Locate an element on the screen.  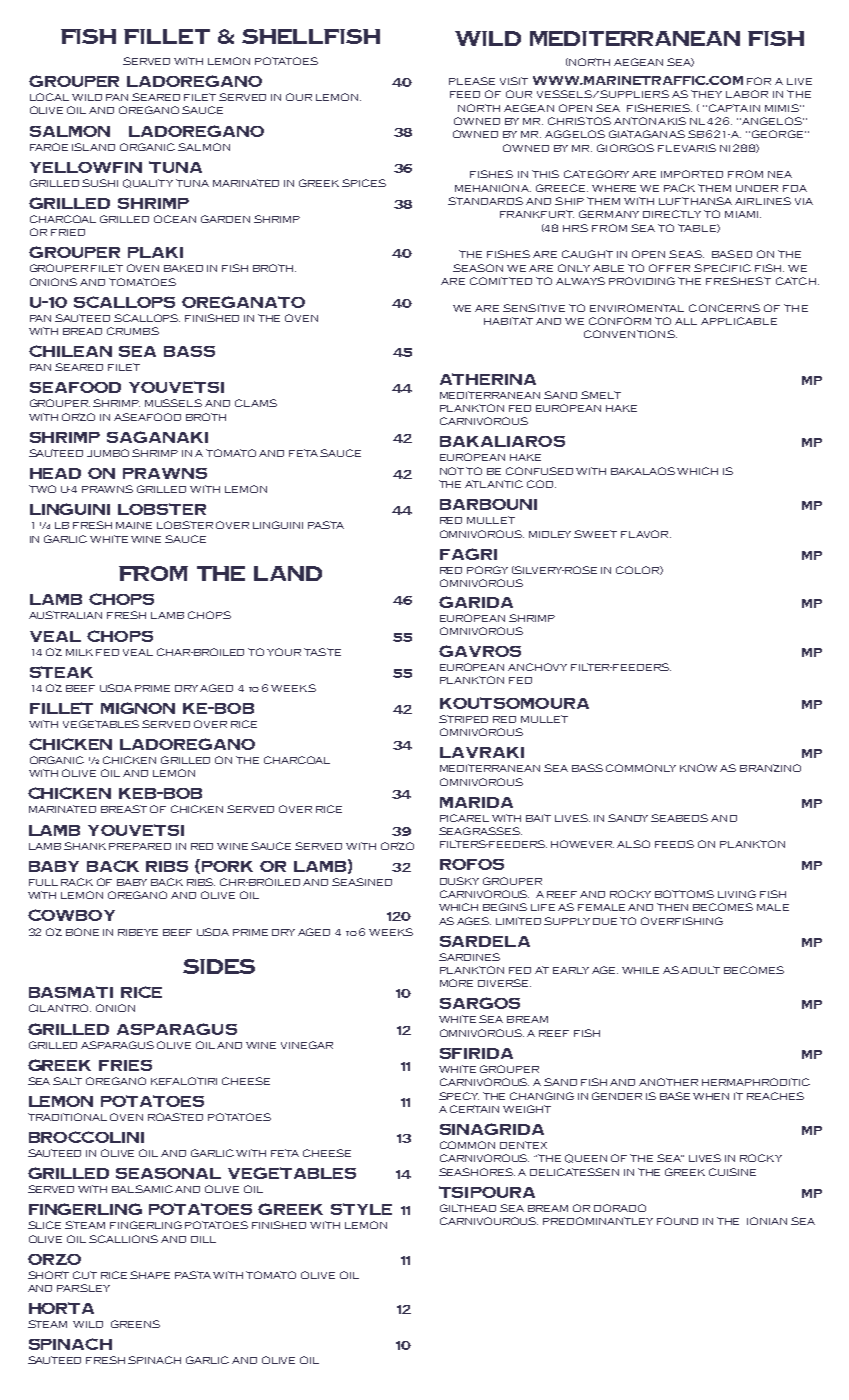
LIVING is located at coordinates (737, 894).
